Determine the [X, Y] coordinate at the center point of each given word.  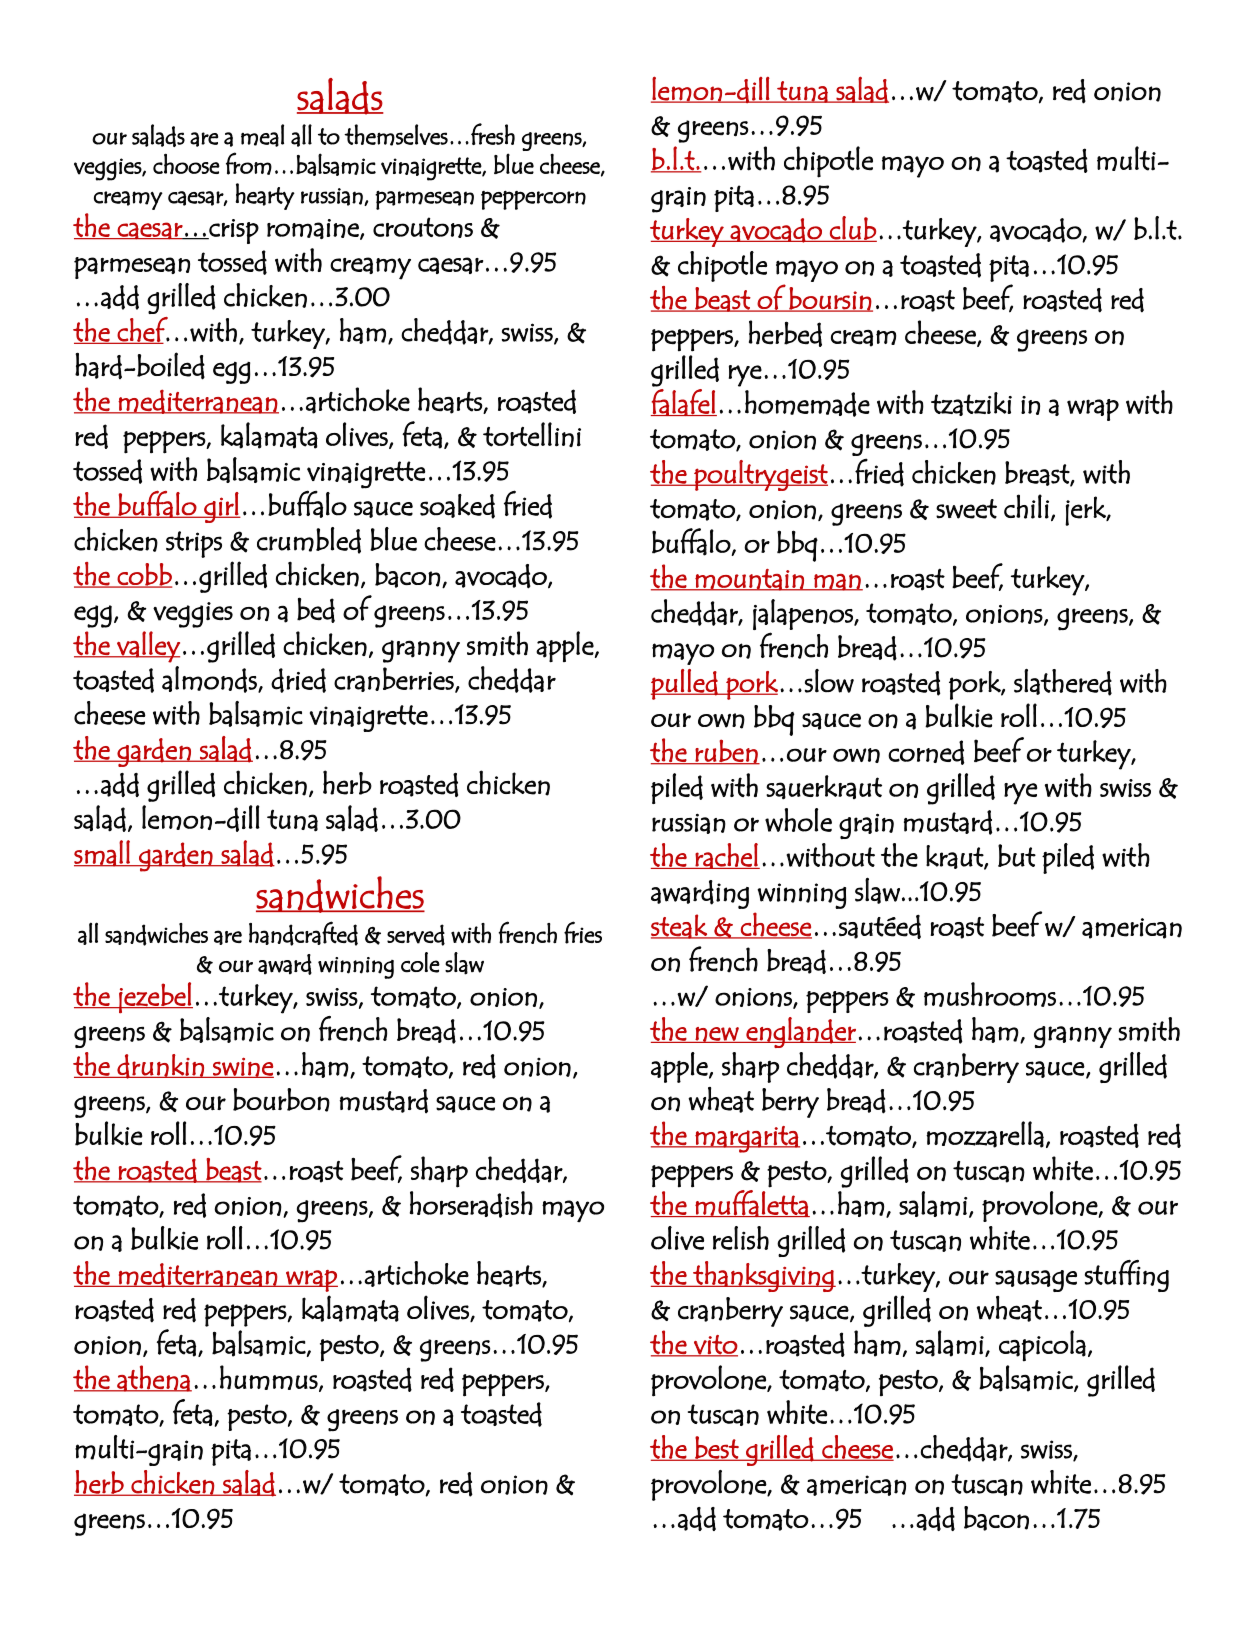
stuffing [1126, 1276]
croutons [423, 227]
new [717, 1035]
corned [926, 752]
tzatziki [971, 404]
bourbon [281, 1100]
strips [194, 544]
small [103, 853]
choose [186, 164]
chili [1026, 506]
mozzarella [985, 1134]
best [717, 1448]
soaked [457, 506]
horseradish [471, 1204]
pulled [685, 684]
